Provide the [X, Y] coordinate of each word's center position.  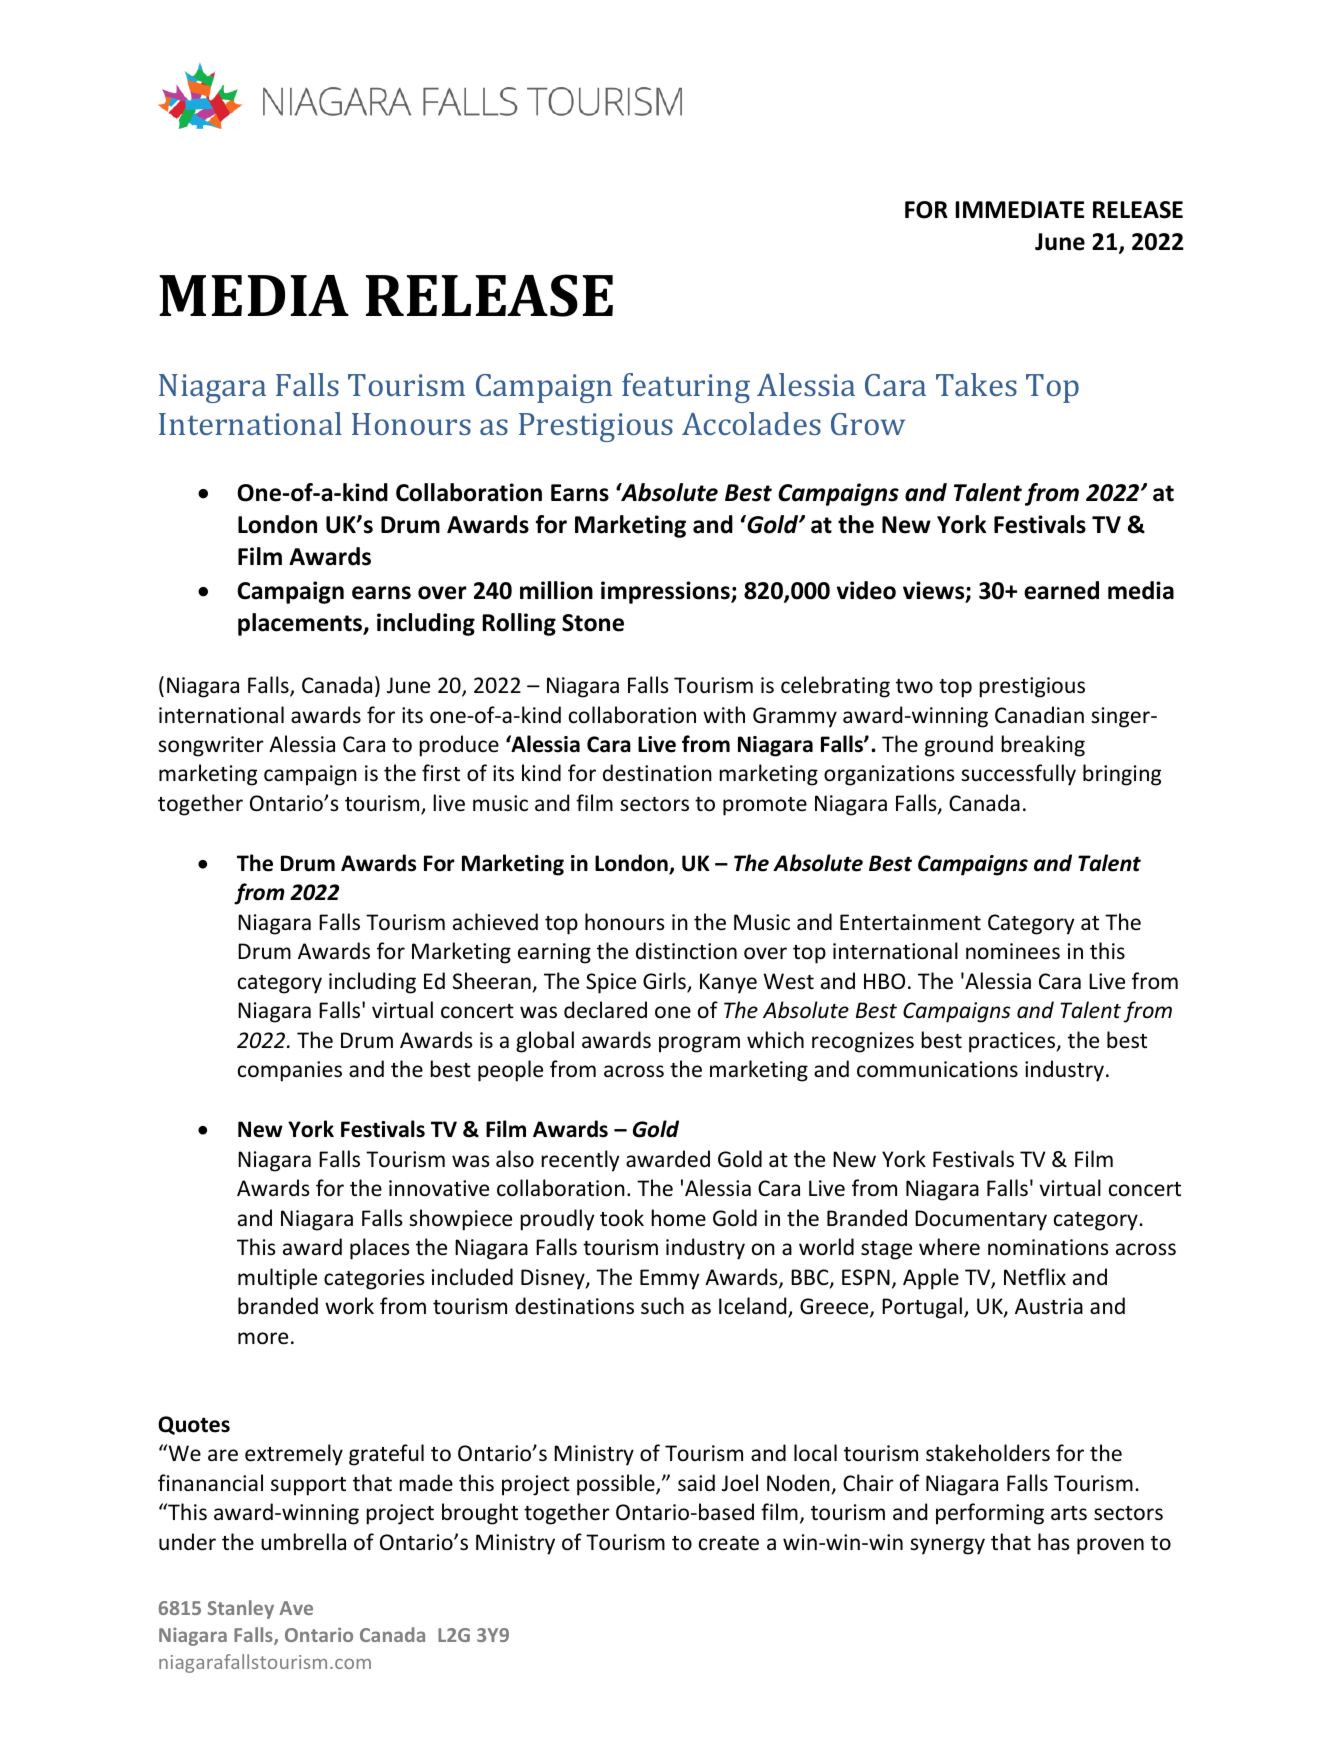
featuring [686, 388]
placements [301, 624]
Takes [976, 384]
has [1053, 1541]
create [729, 1543]
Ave [296, 1608]
